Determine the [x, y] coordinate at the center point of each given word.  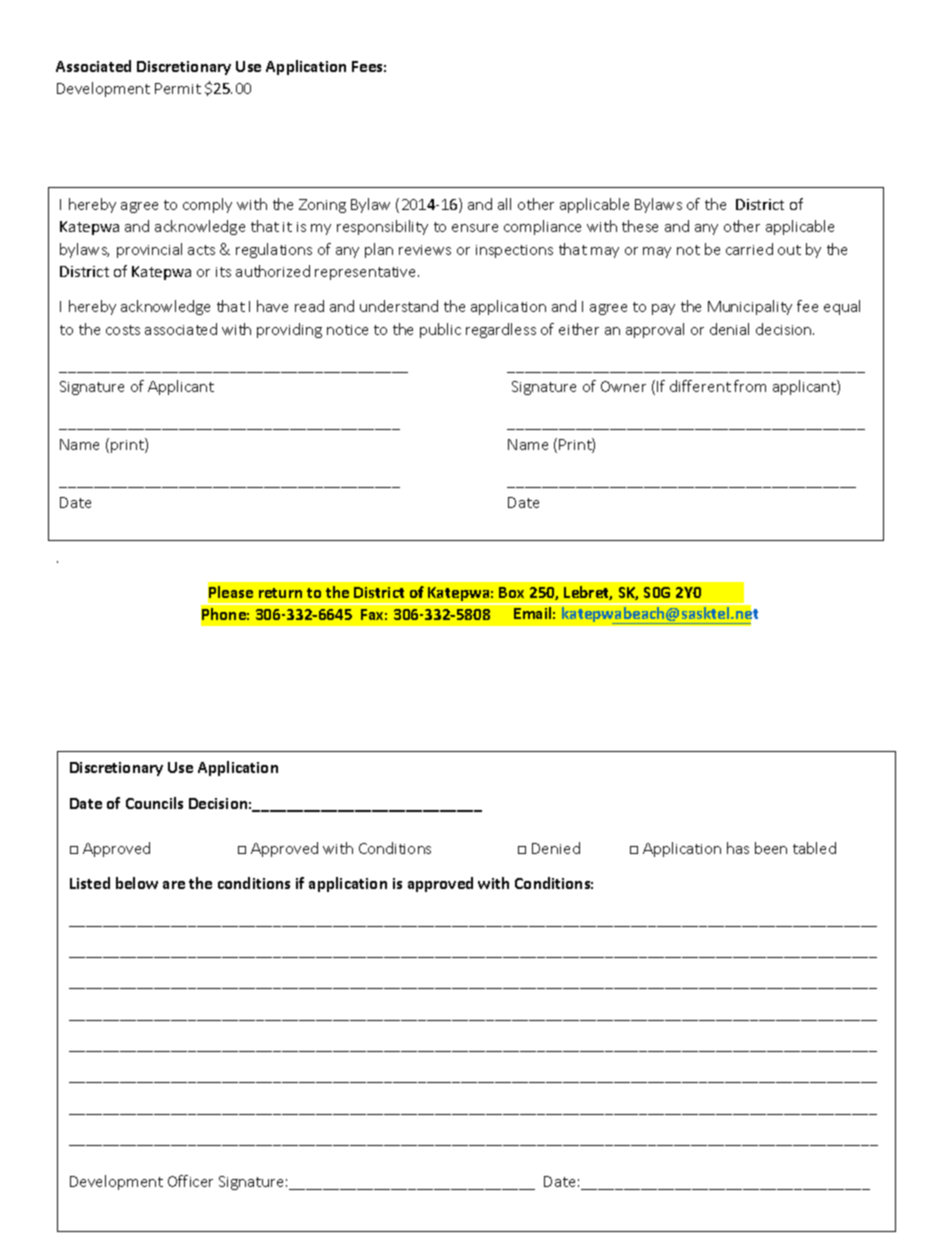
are [174, 885]
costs [123, 330]
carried [749, 249]
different [700, 386]
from [750, 386]
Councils [154, 803]
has [738, 848]
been [771, 848]
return [280, 593]
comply [207, 205]
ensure [475, 228]
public [440, 330]
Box [511, 592]
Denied [556, 848]
